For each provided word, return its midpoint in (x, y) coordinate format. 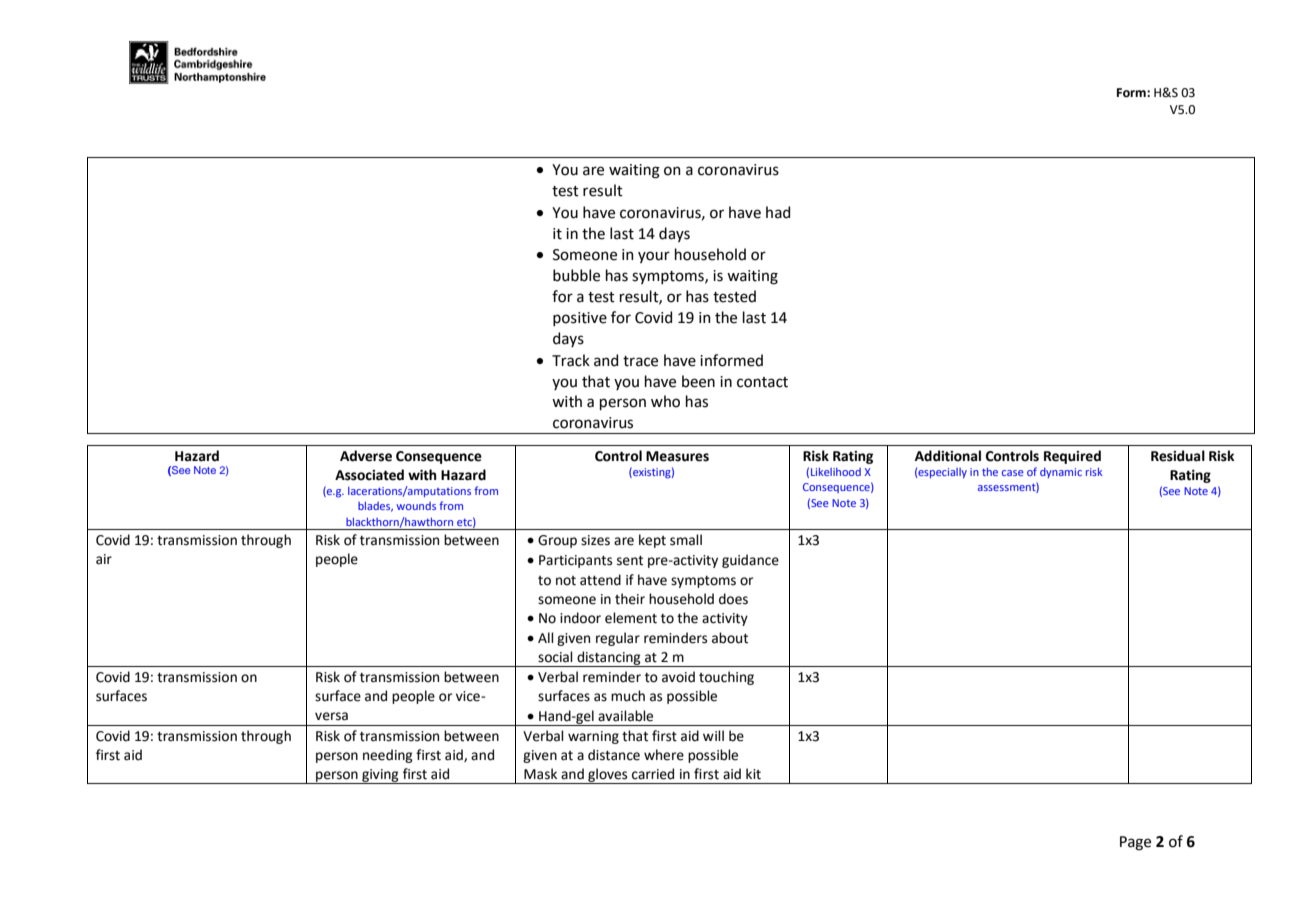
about (730, 638)
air (104, 559)
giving (380, 776)
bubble (576, 275)
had (778, 212)
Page (1135, 843)
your (654, 257)
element (631, 618)
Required (1072, 457)
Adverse (366, 456)
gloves (608, 776)
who (665, 401)
